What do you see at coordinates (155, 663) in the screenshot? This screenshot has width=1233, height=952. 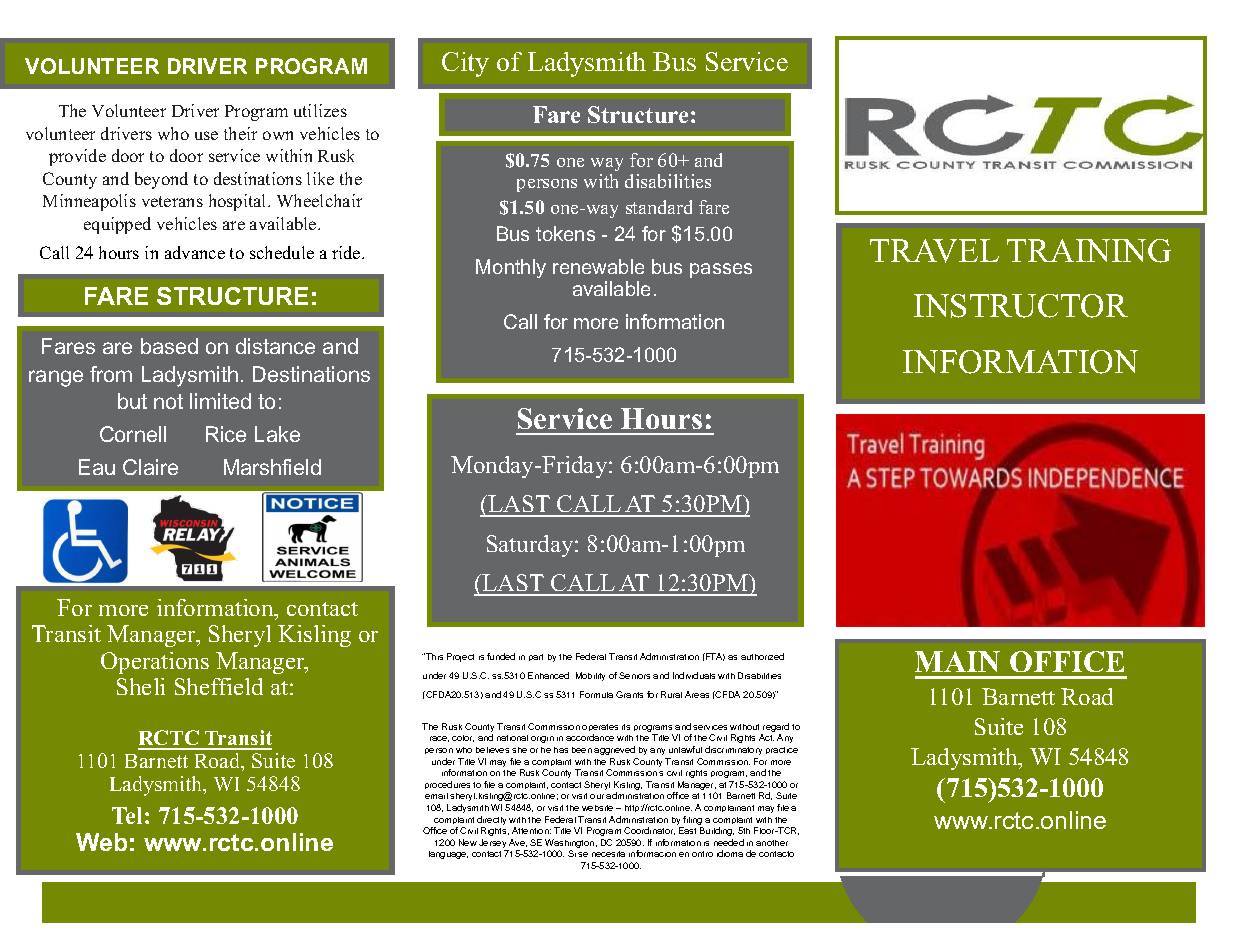 I see `Operations` at bounding box center [155, 663].
